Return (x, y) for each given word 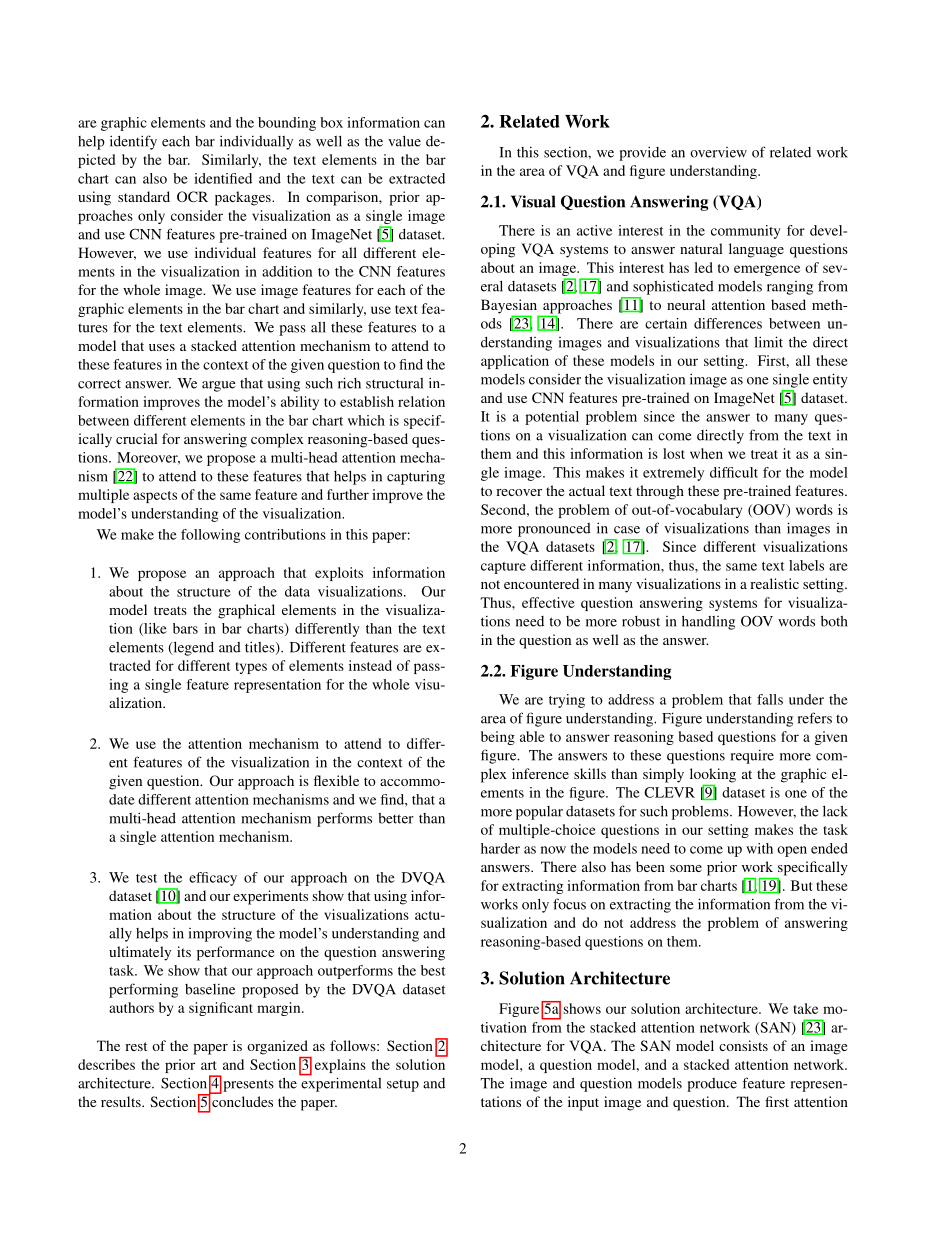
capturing (416, 477)
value (404, 141)
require (752, 756)
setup (403, 1085)
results (122, 1101)
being (498, 738)
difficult (734, 472)
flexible (336, 780)
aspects (155, 497)
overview (718, 152)
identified (223, 178)
